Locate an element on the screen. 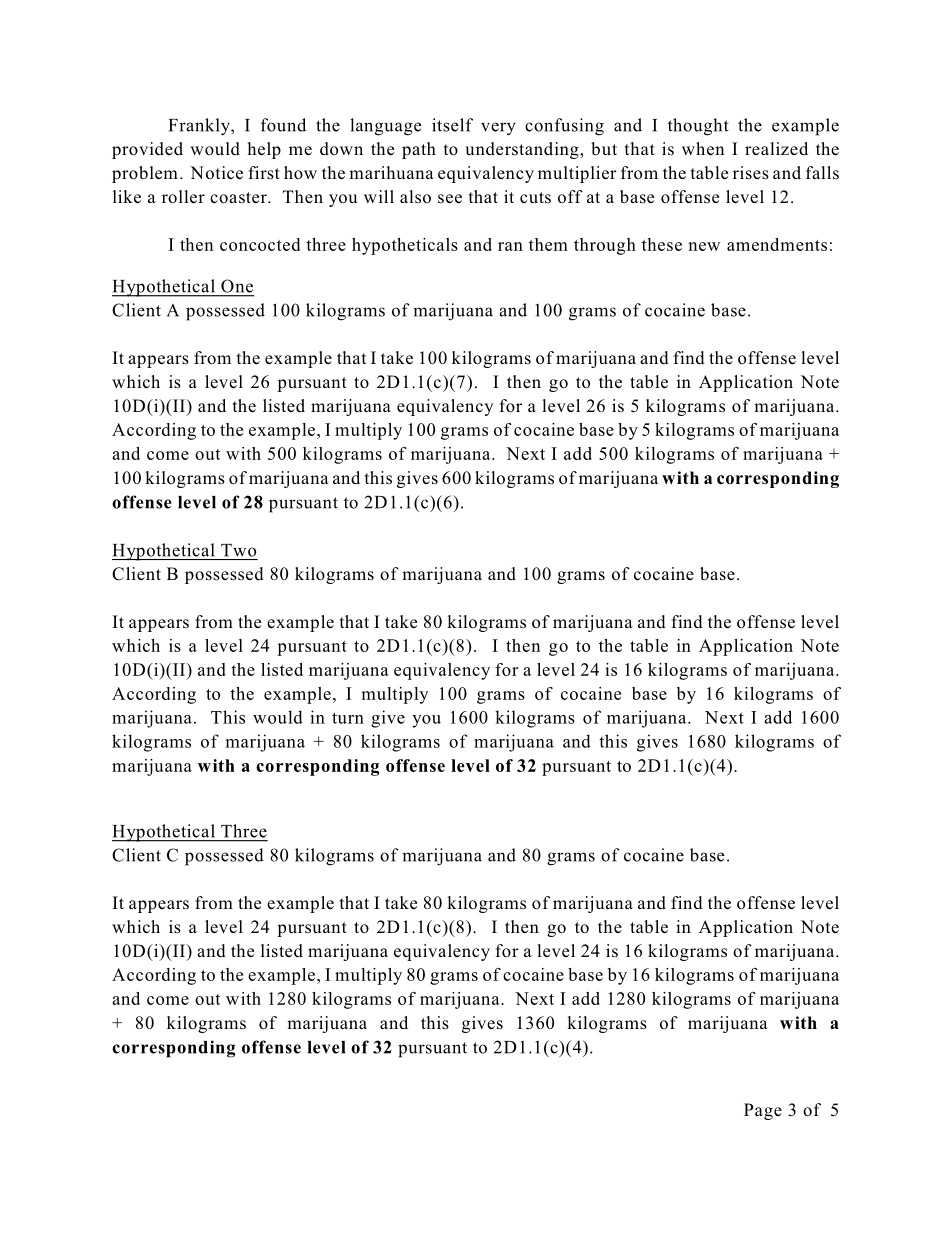 This screenshot has width=952, height=1233. very is located at coordinates (498, 129).
